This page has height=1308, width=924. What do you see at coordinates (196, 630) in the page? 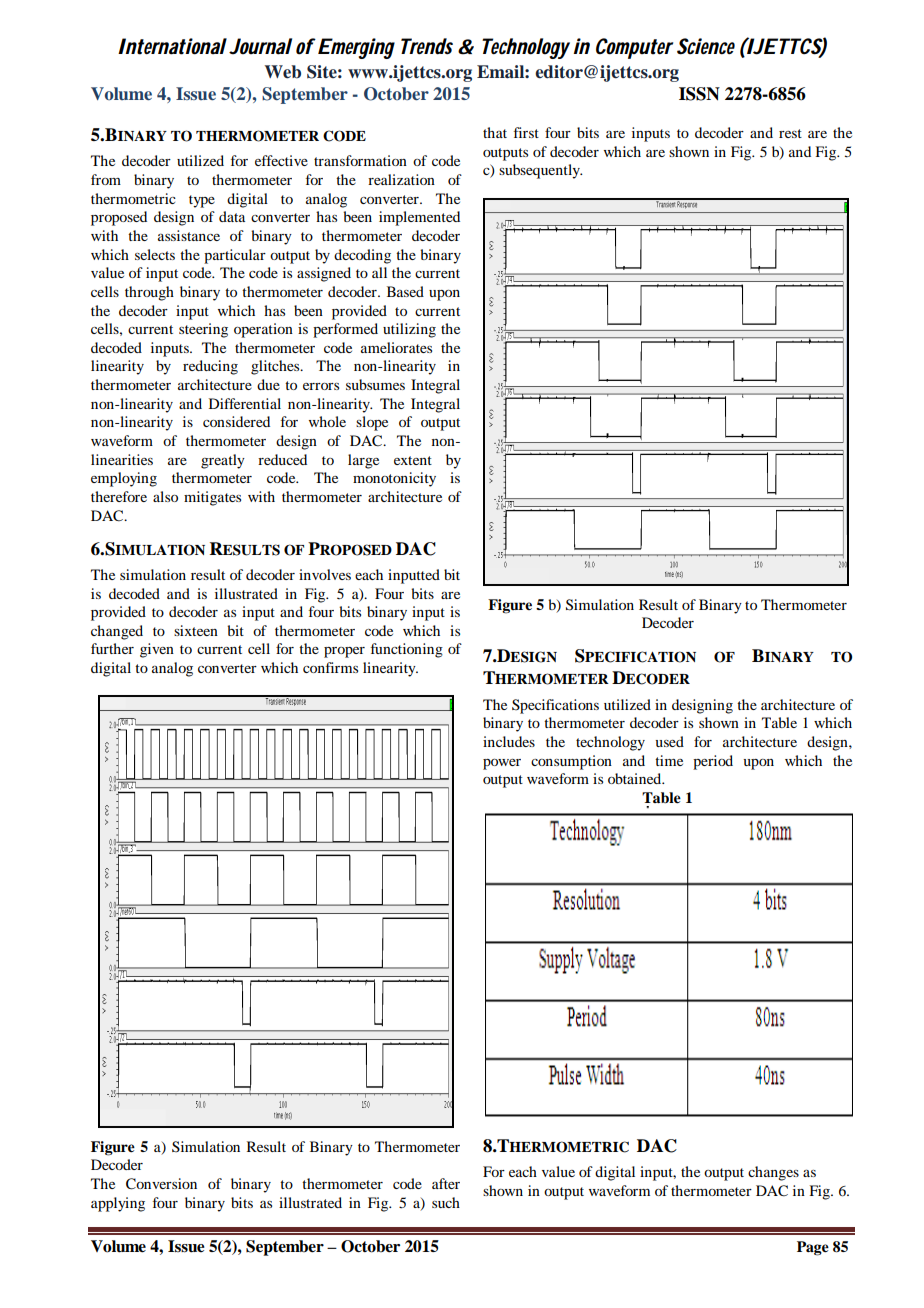
I see `sixteen` at bounding box center [196, 630].
